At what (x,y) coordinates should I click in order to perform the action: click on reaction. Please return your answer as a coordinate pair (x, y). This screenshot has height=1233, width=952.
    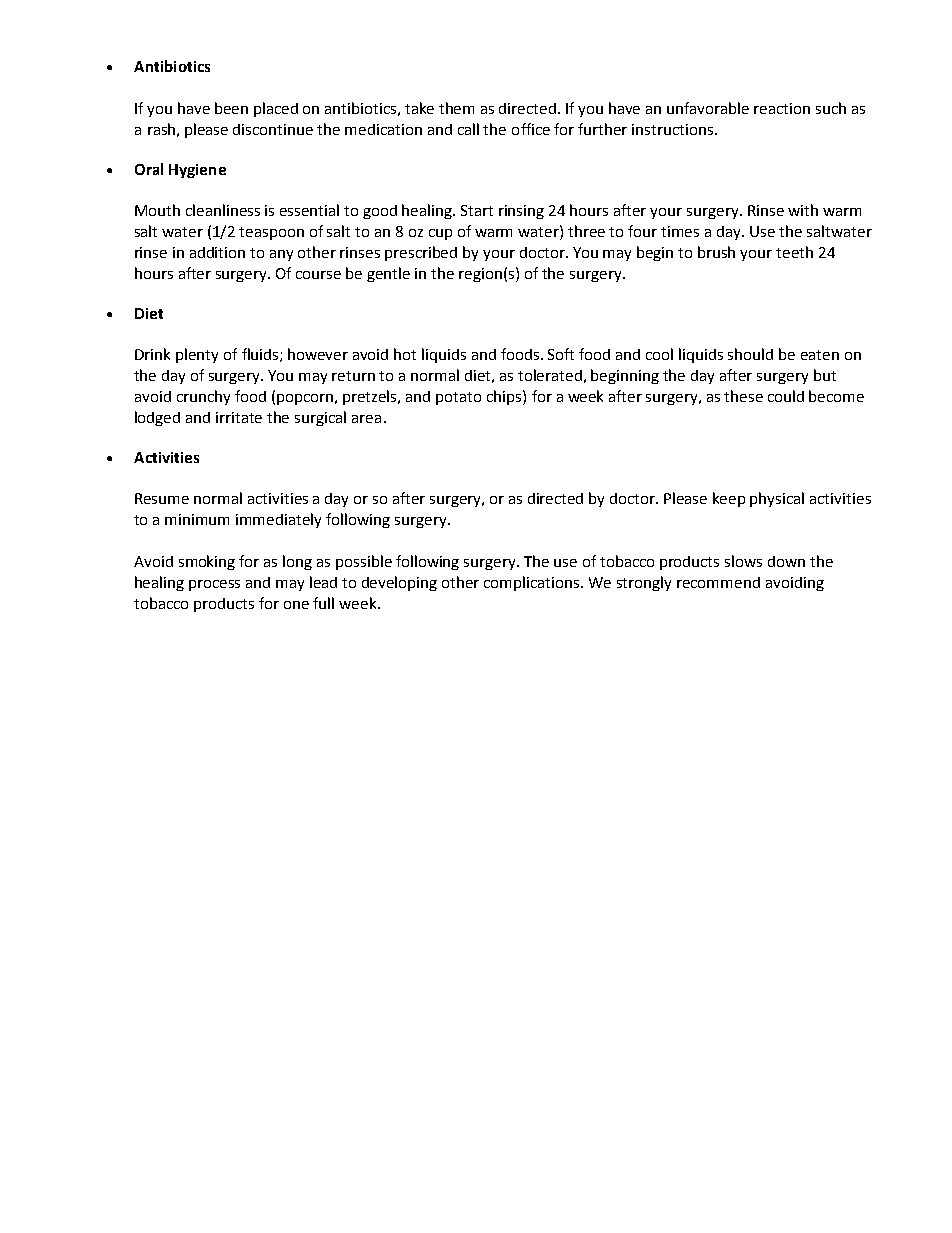
    Looking at the image, I should click on (782, 108).
